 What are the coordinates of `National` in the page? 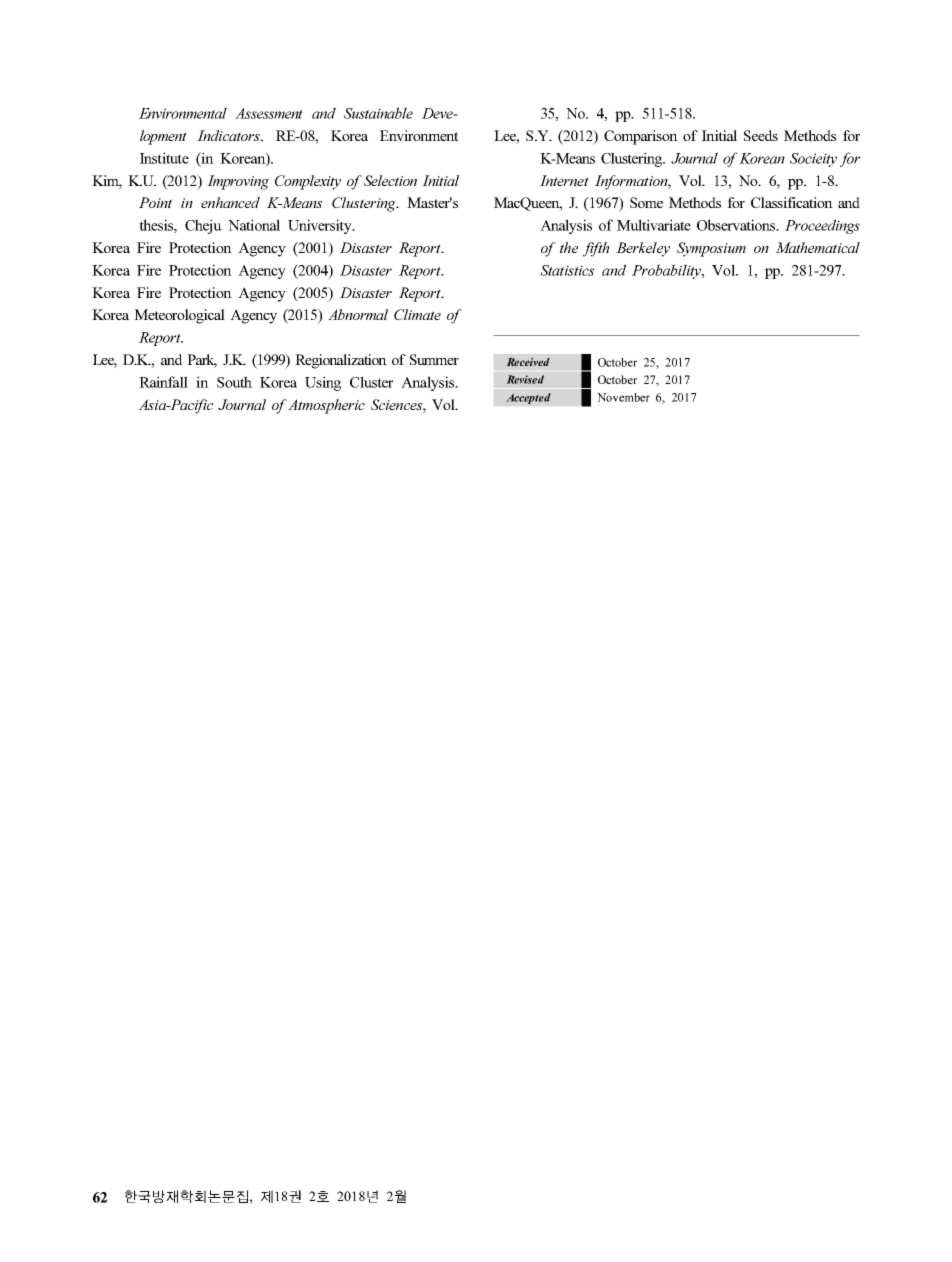 It's located at (254, 225).
